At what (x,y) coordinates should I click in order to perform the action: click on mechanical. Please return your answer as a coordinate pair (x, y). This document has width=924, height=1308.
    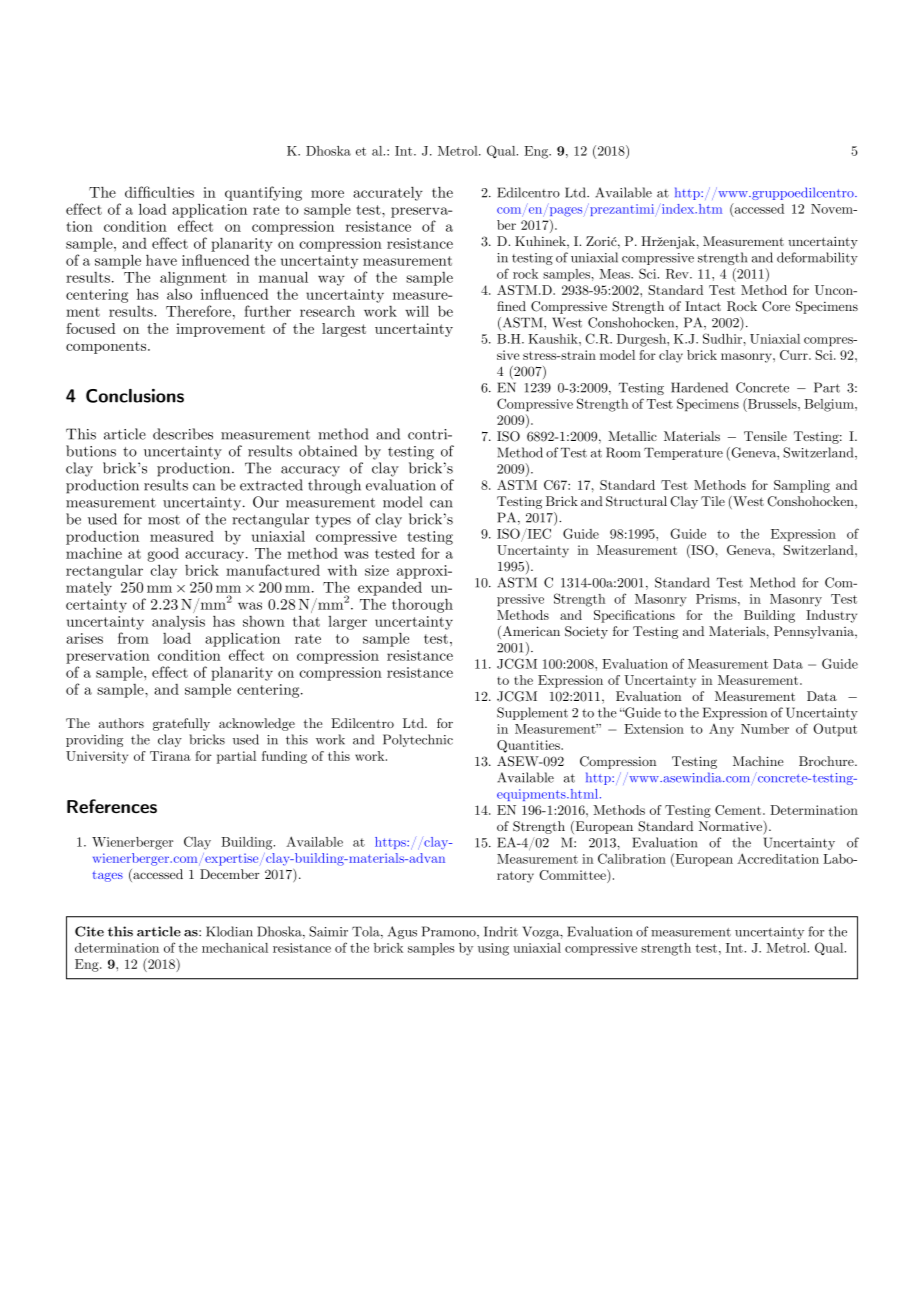
    Looking at the image, I should click on (235, 948).
